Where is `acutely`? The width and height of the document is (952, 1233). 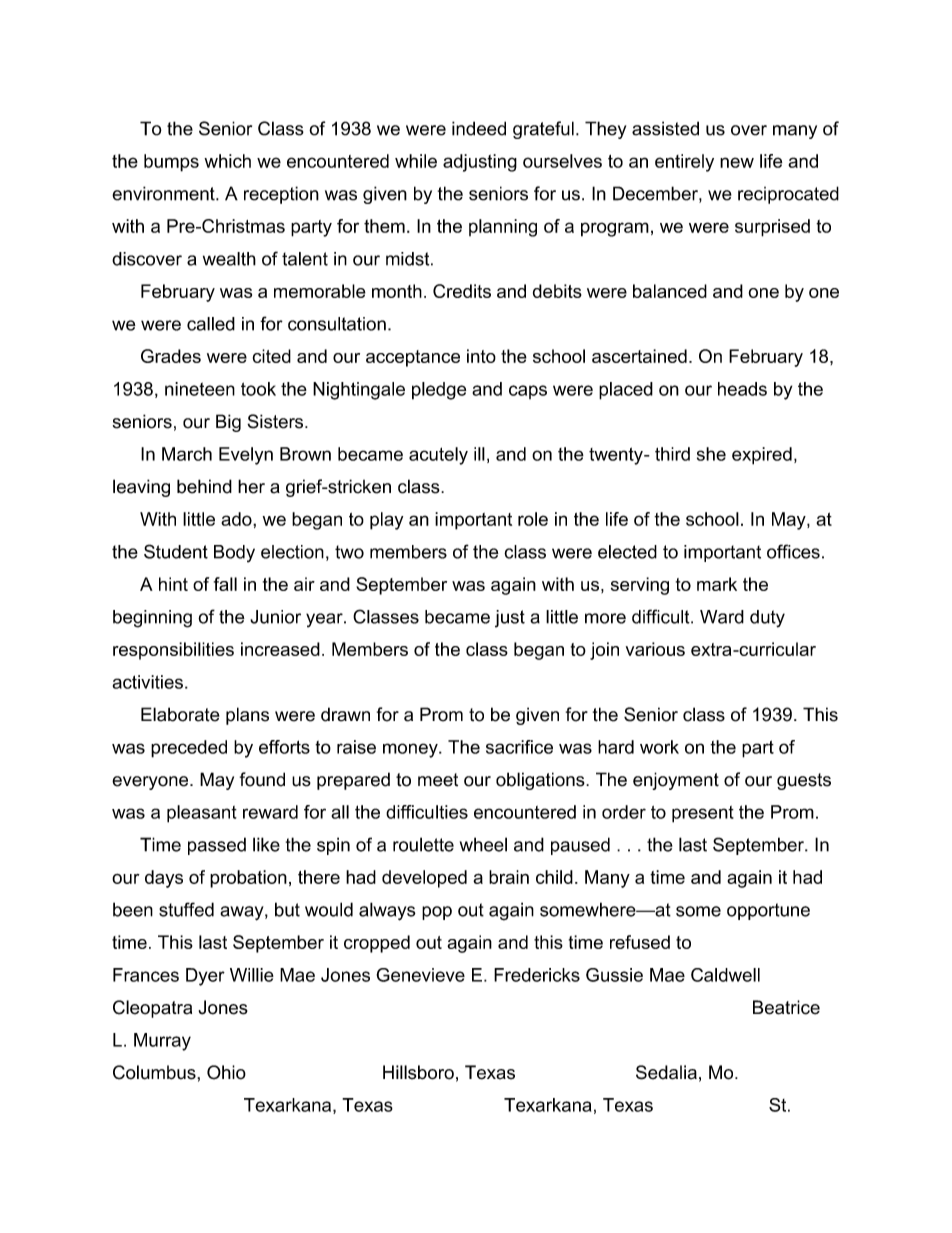
acutely is located at coordinates (438, 456).
